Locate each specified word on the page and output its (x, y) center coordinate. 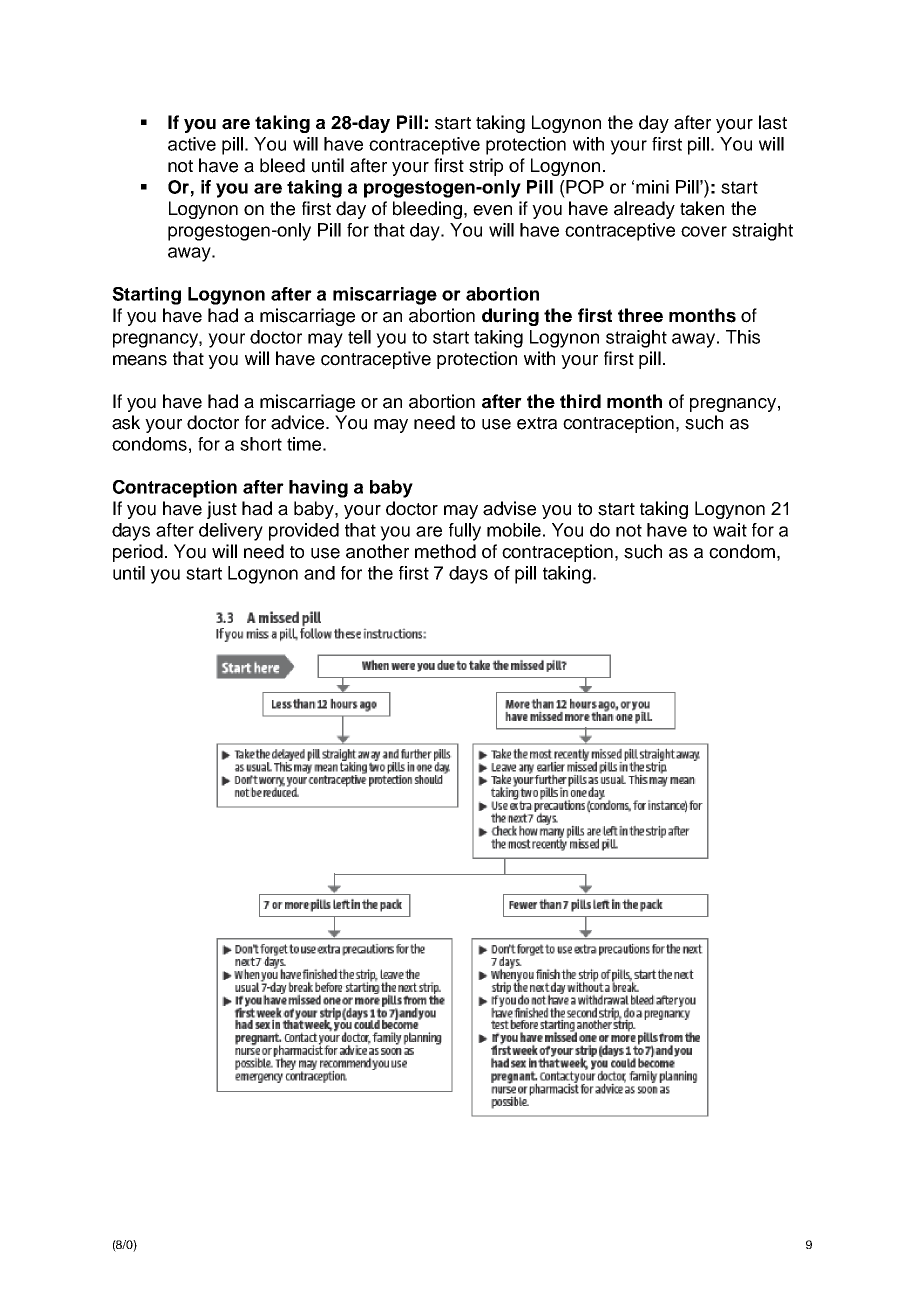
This (743, 337)
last (773, 122)
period (138, 553)
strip (486, 167)
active (192, 144)
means (140, 360)
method (445, 551)
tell (359, 337)
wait (730, 530)
